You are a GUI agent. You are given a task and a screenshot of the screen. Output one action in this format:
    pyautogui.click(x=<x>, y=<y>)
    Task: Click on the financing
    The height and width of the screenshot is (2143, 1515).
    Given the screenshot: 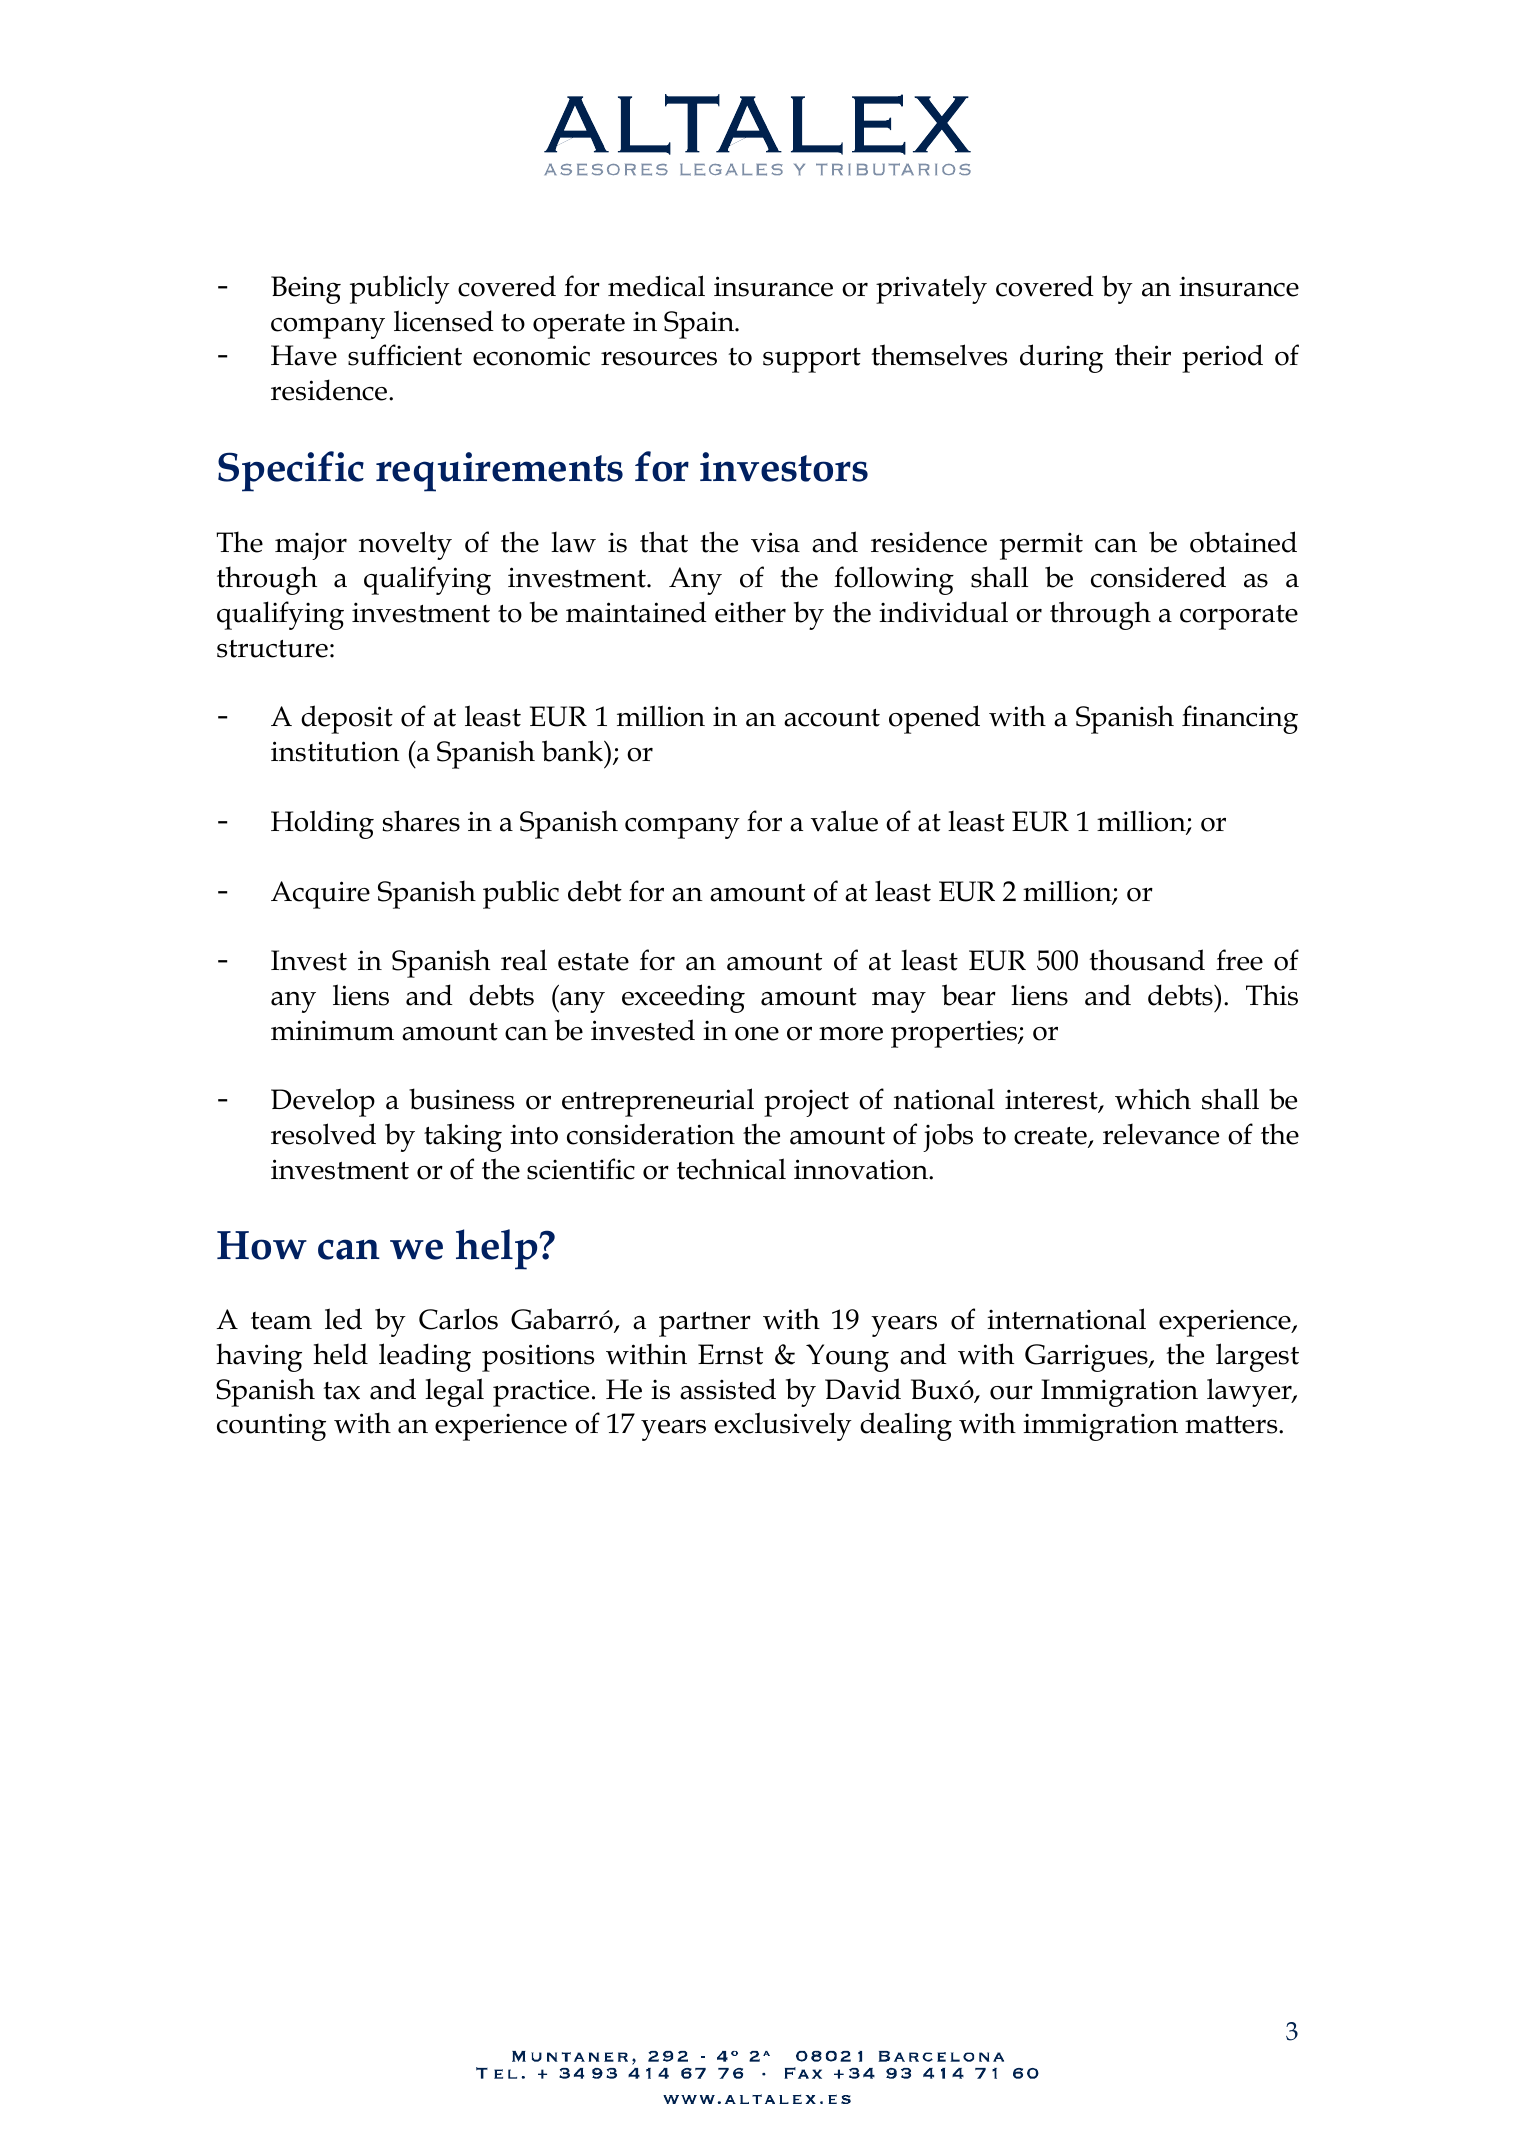 What is the action you would take?
    pyautogui.click(x=1240, y=719)
